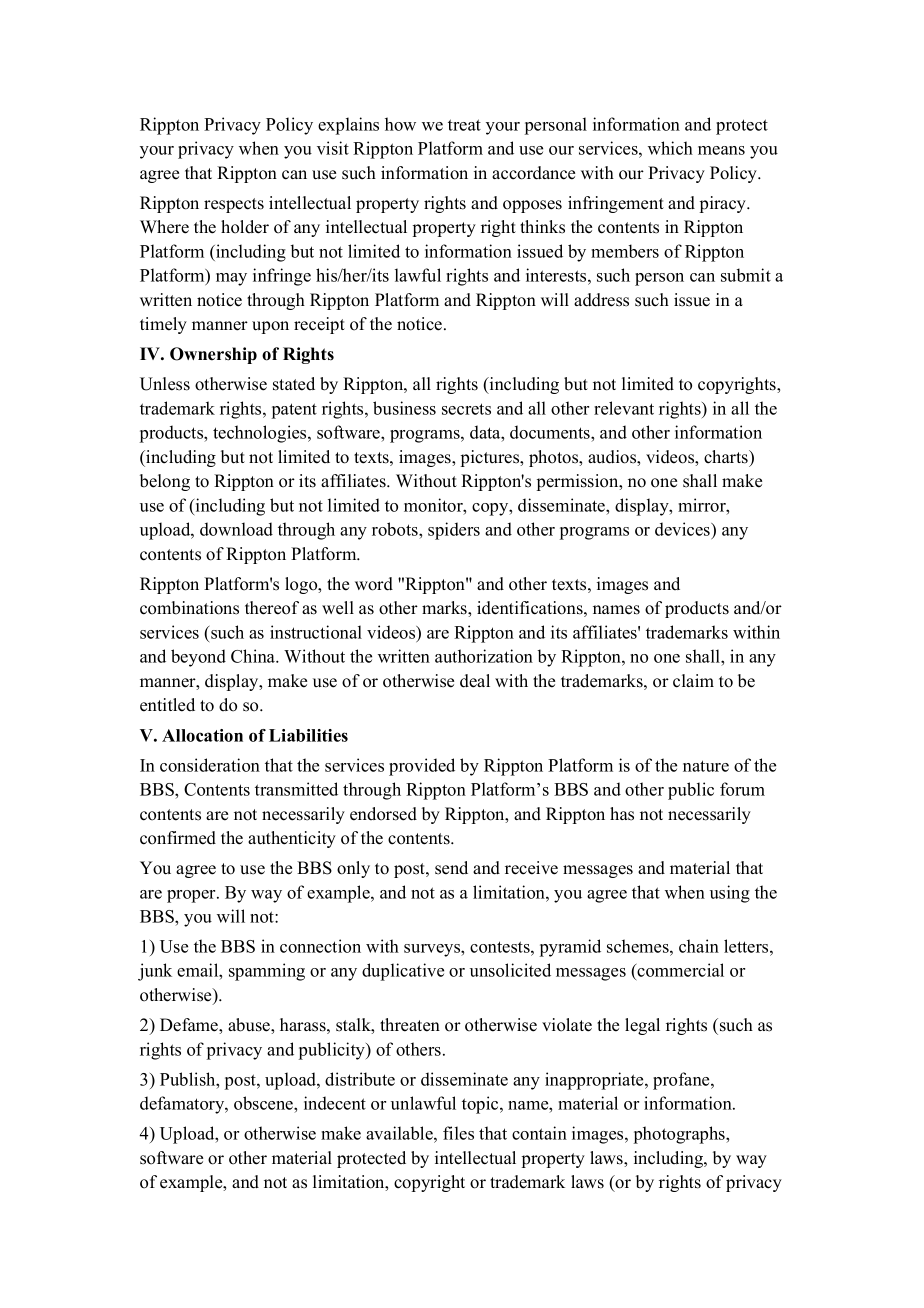 The width and height of the screenshot is (924, 1308). What do you see at coordinates (601, 300) in the screenshot?
I see `address` at bounding box center [601, 300].
